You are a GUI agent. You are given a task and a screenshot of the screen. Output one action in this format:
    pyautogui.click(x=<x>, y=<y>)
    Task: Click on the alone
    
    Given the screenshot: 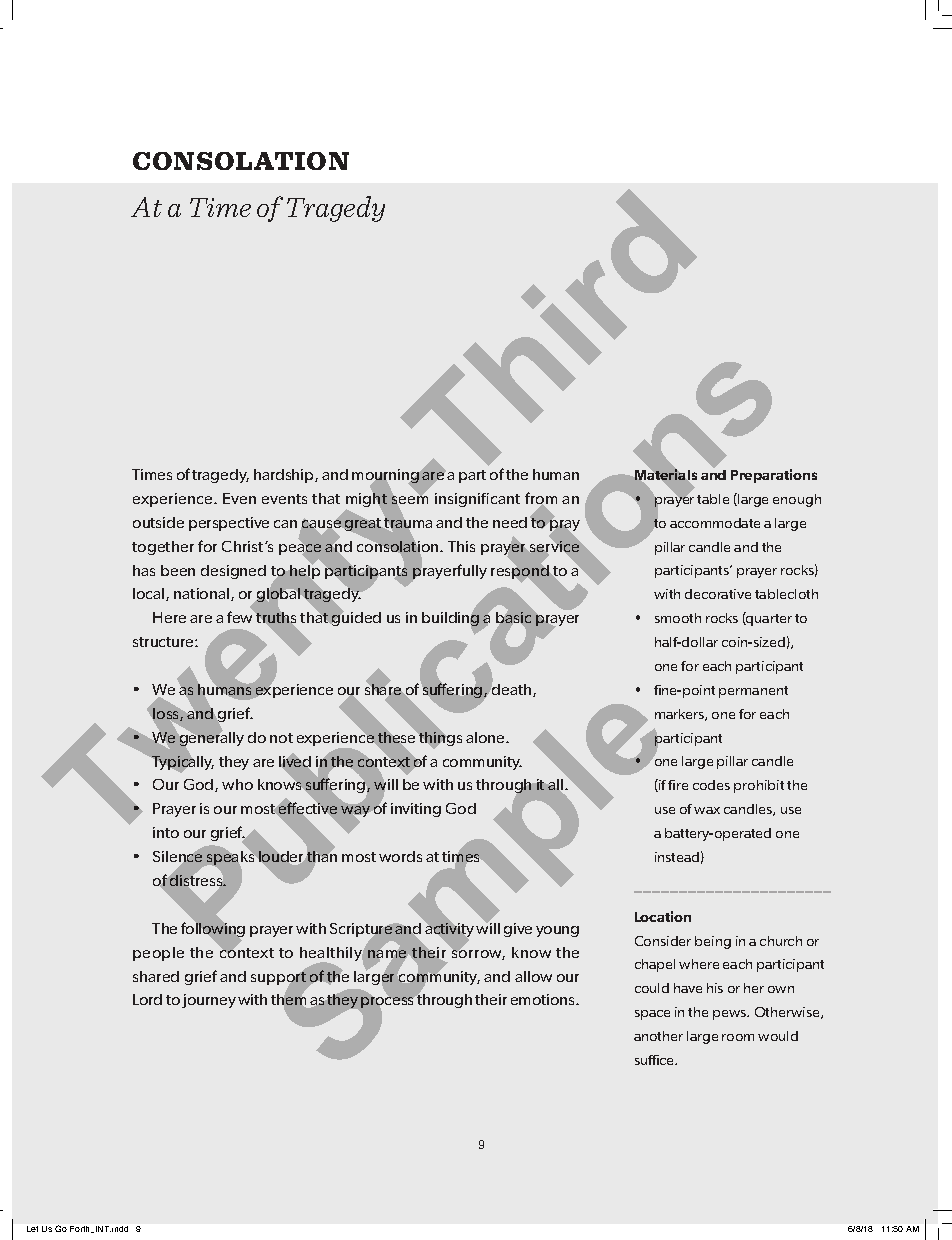 What is the action you would take?
    pyautogui.click(x=486, y=737)
